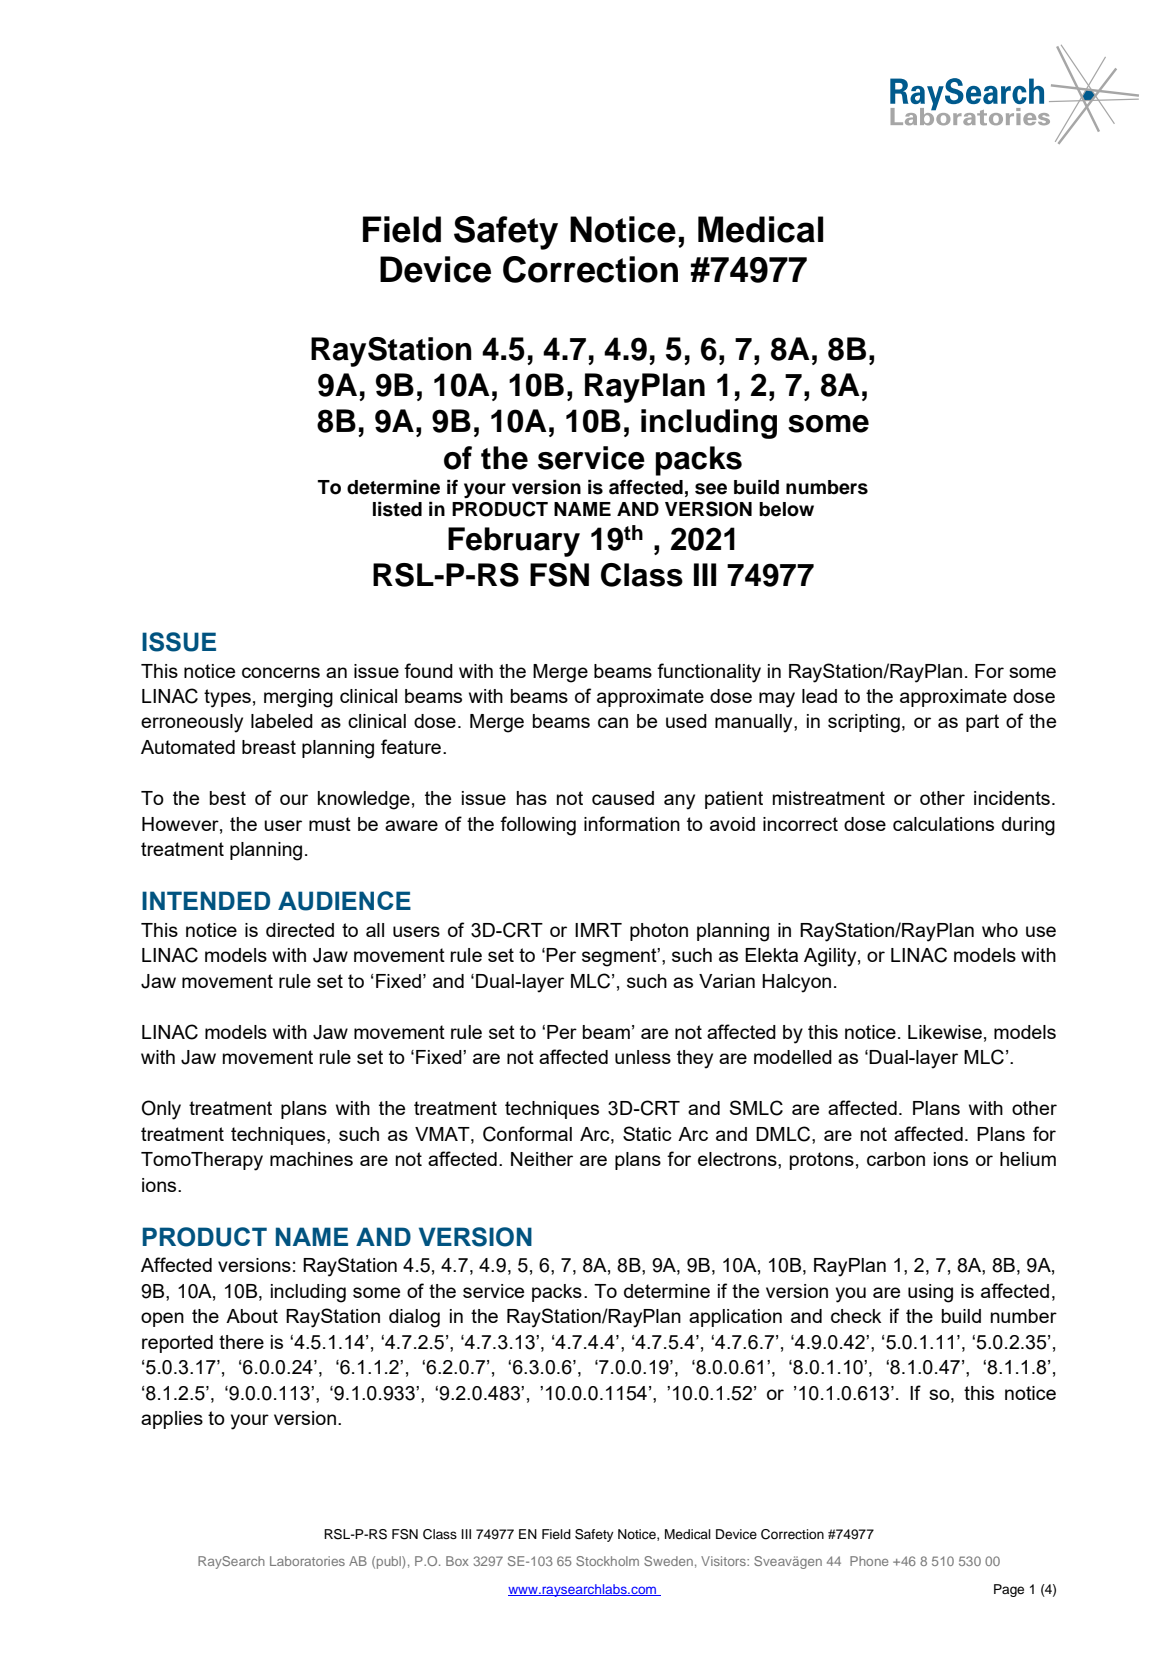 The image size is (1168, 1653). I want to click on Stockholm, so click(607, 1561).
